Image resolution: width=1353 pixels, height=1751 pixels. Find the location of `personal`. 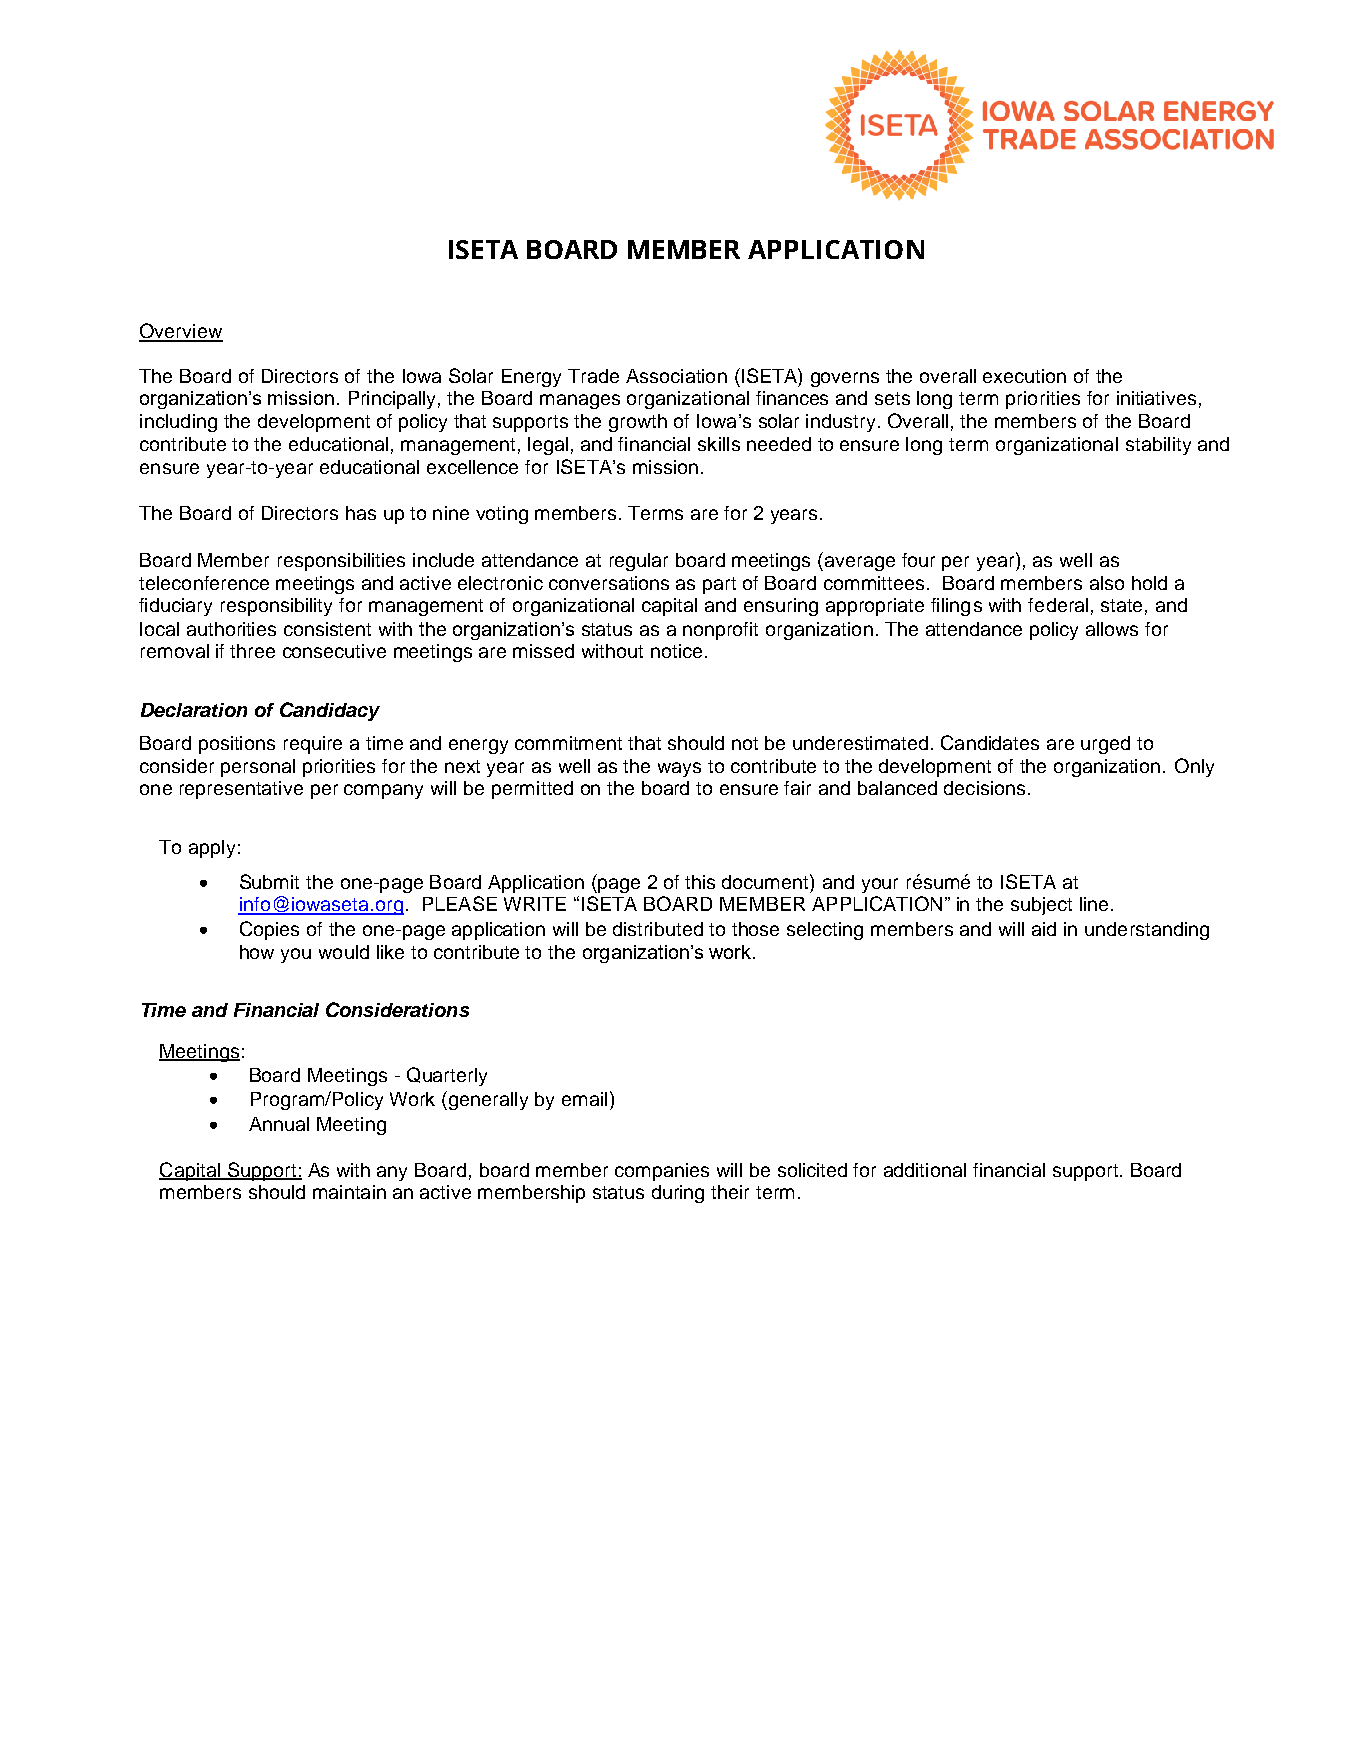

personal is located at coordinates (258, 768).
